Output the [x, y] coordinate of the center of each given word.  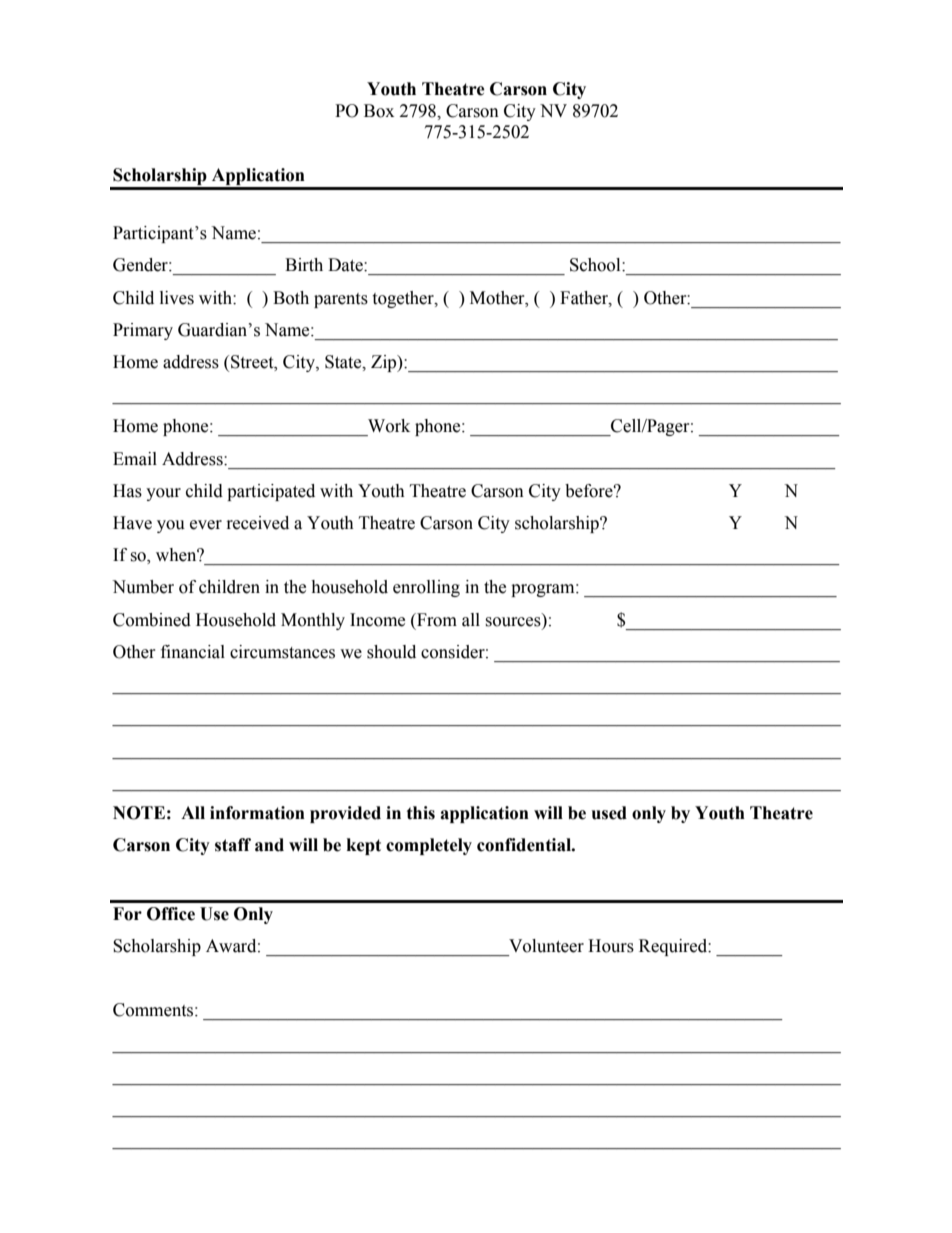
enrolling [426, 588]
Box [379, 111]
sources [514, 623]
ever [206, 525]
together [404, 299]
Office [171, 914]
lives [177, 298]
